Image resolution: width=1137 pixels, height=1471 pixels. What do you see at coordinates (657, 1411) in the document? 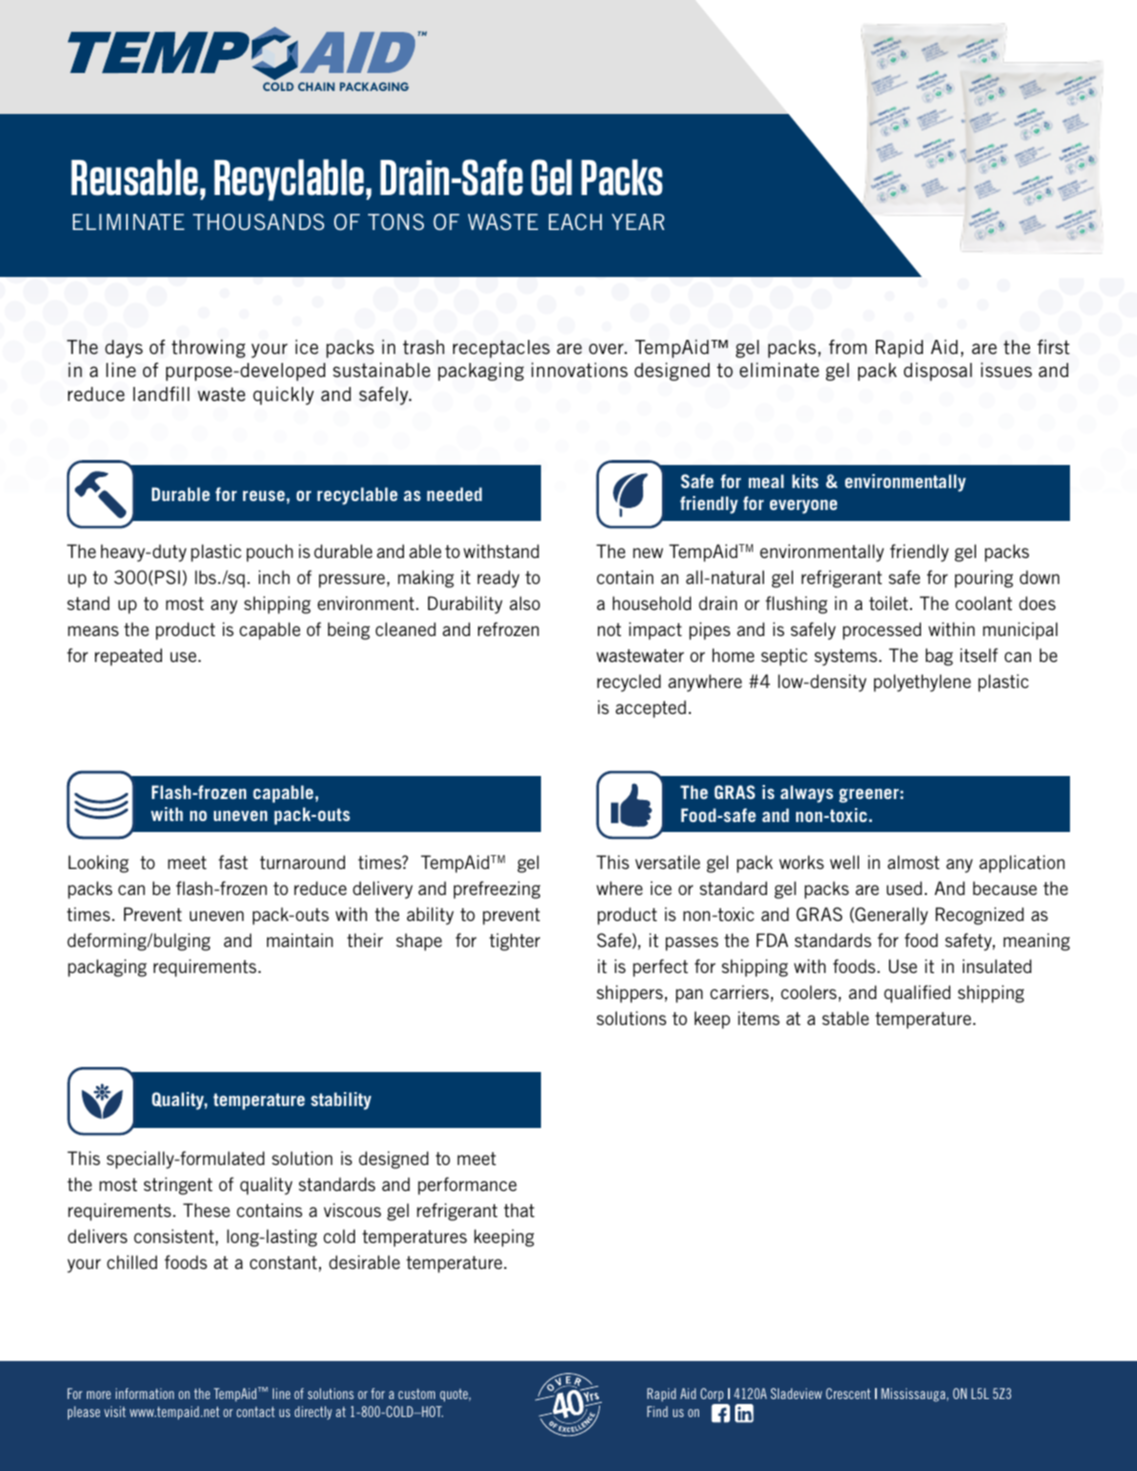
I see `Find` at bounding box center [657, 1411].
